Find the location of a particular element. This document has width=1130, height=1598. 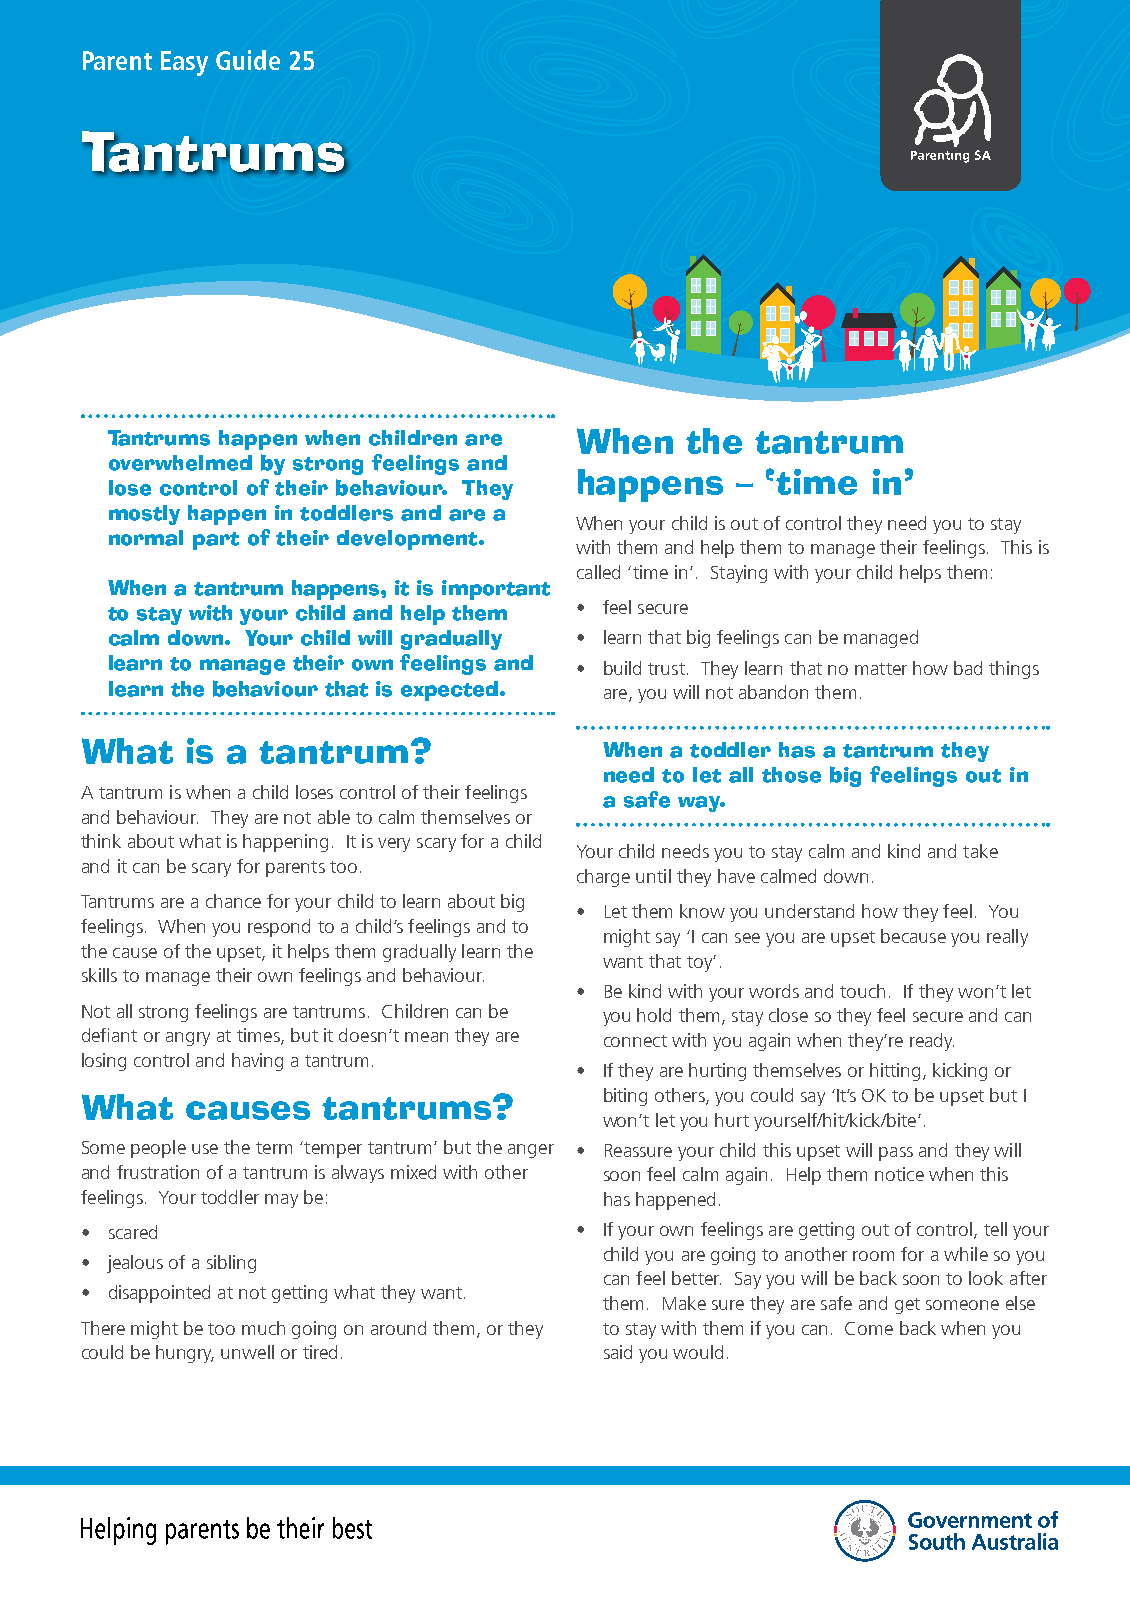

ready is located at coordinates (932, 1042).
